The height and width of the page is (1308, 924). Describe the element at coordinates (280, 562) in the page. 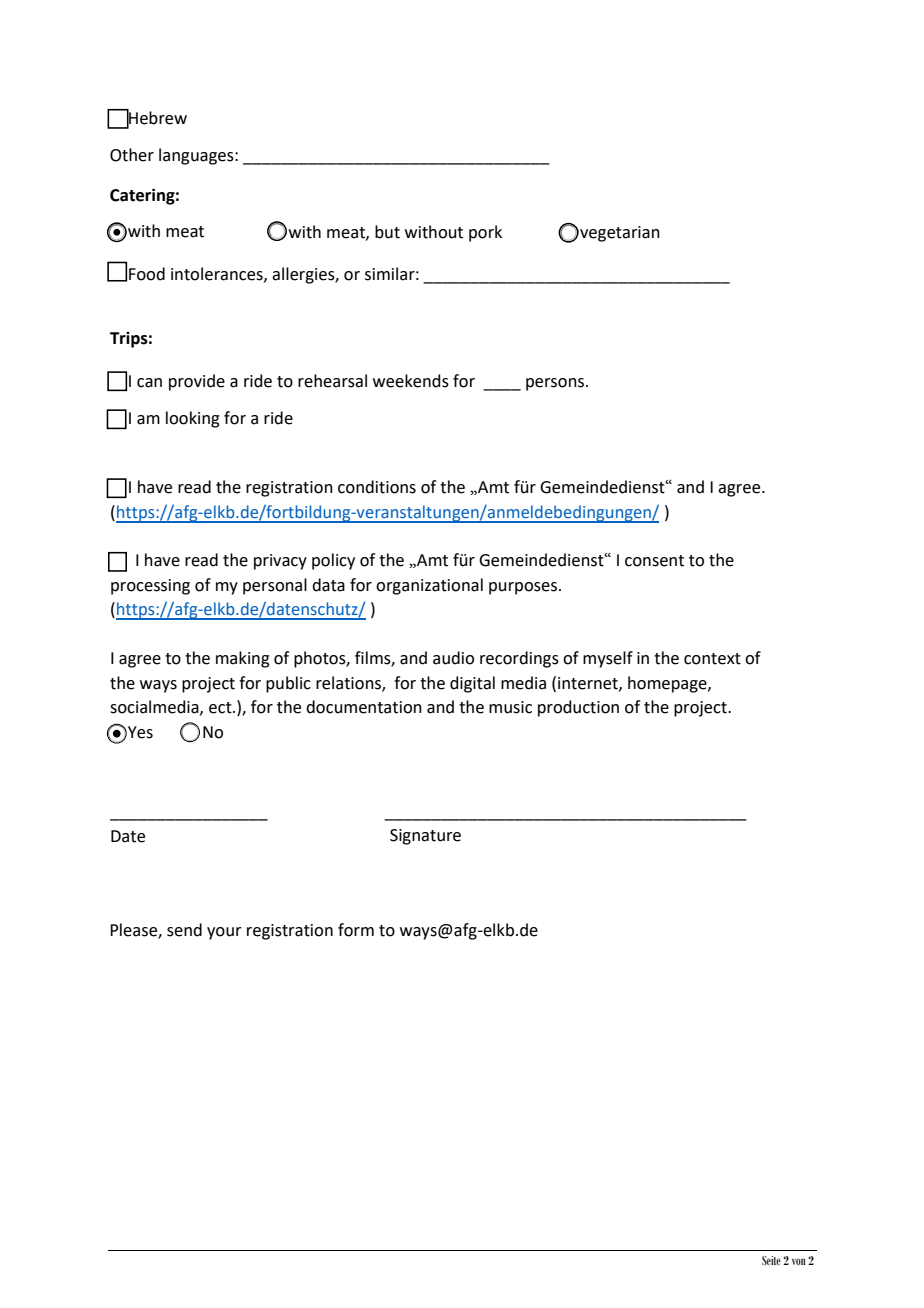

I see `privacy` at that location.
